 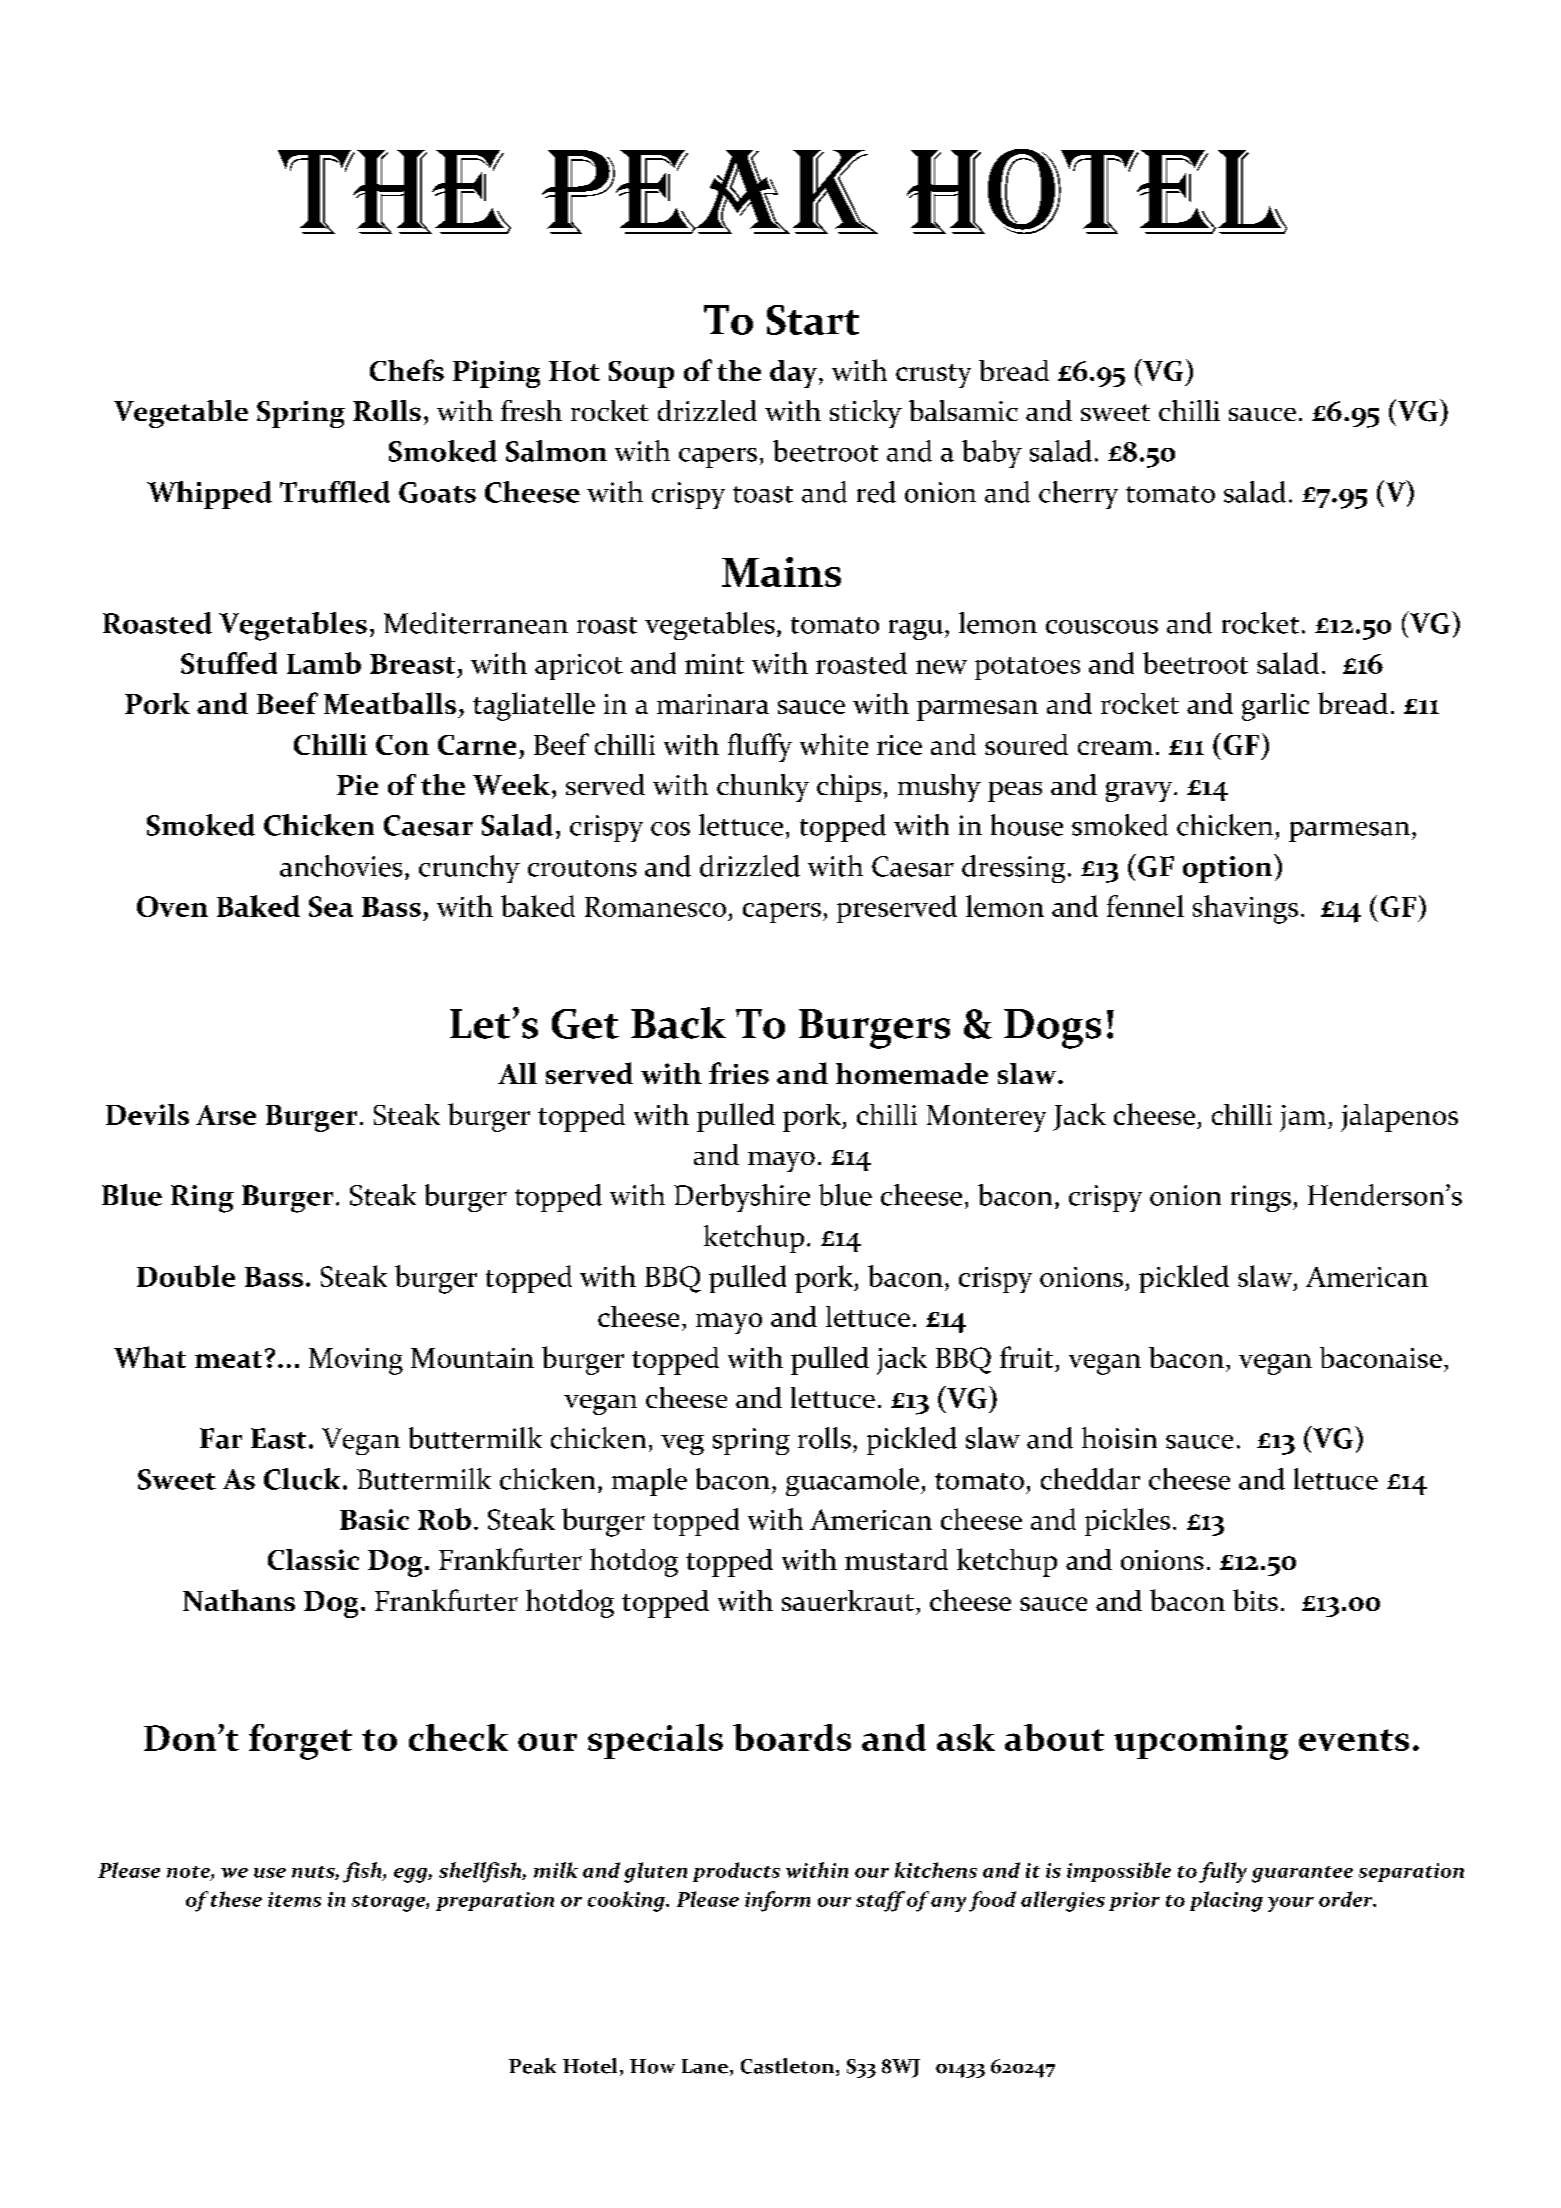 I want to click on Pie, so click(x=357, y=785).
